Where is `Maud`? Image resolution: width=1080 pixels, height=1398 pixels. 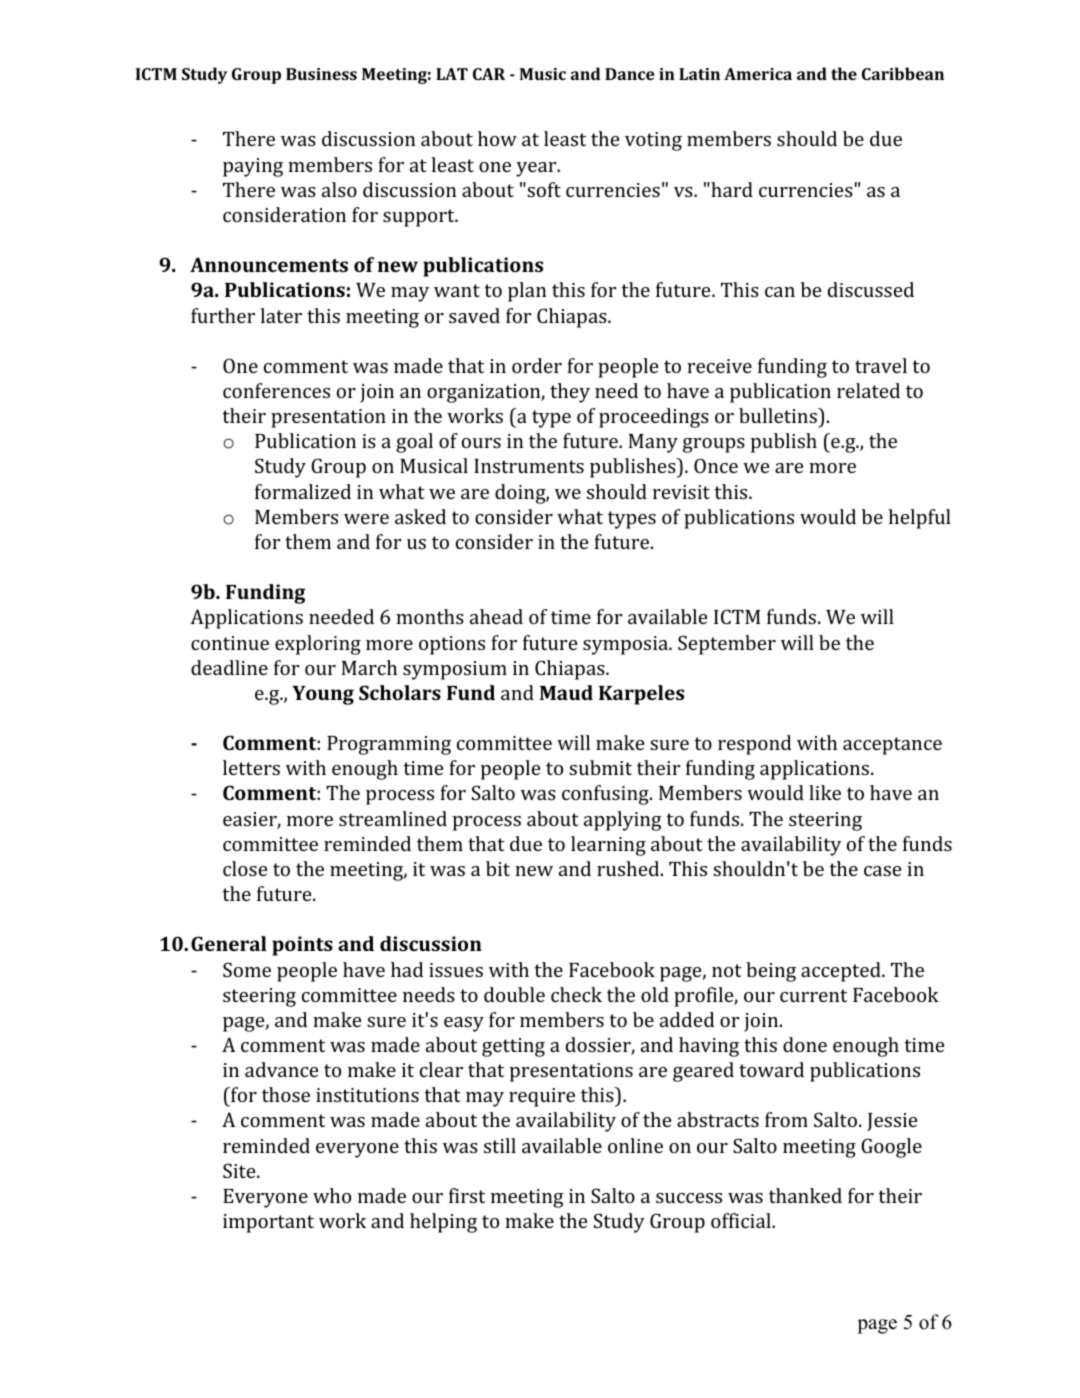 Maud is located at coordinates (566, 692).
